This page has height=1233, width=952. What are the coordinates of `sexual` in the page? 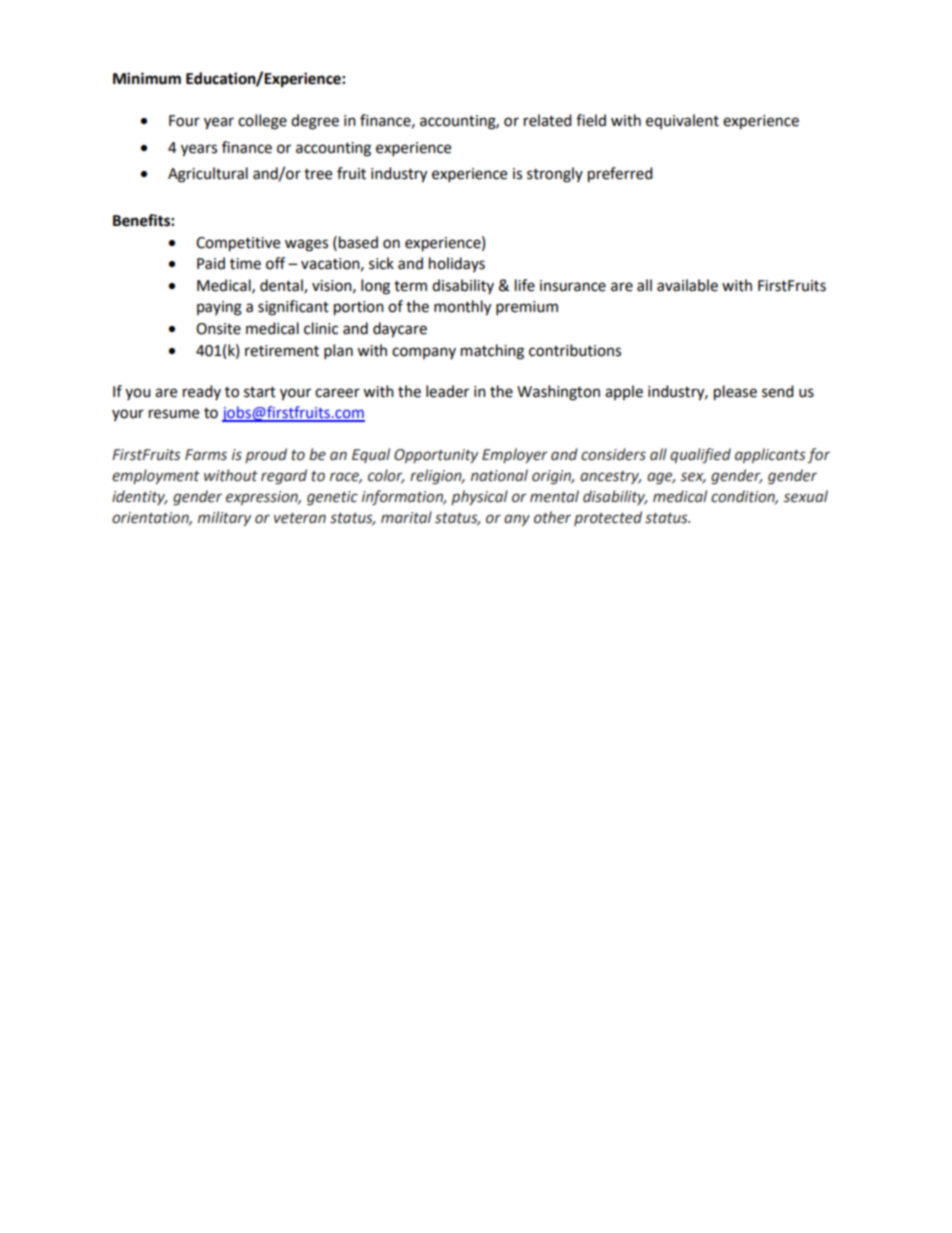 It's located at (806, 496).
